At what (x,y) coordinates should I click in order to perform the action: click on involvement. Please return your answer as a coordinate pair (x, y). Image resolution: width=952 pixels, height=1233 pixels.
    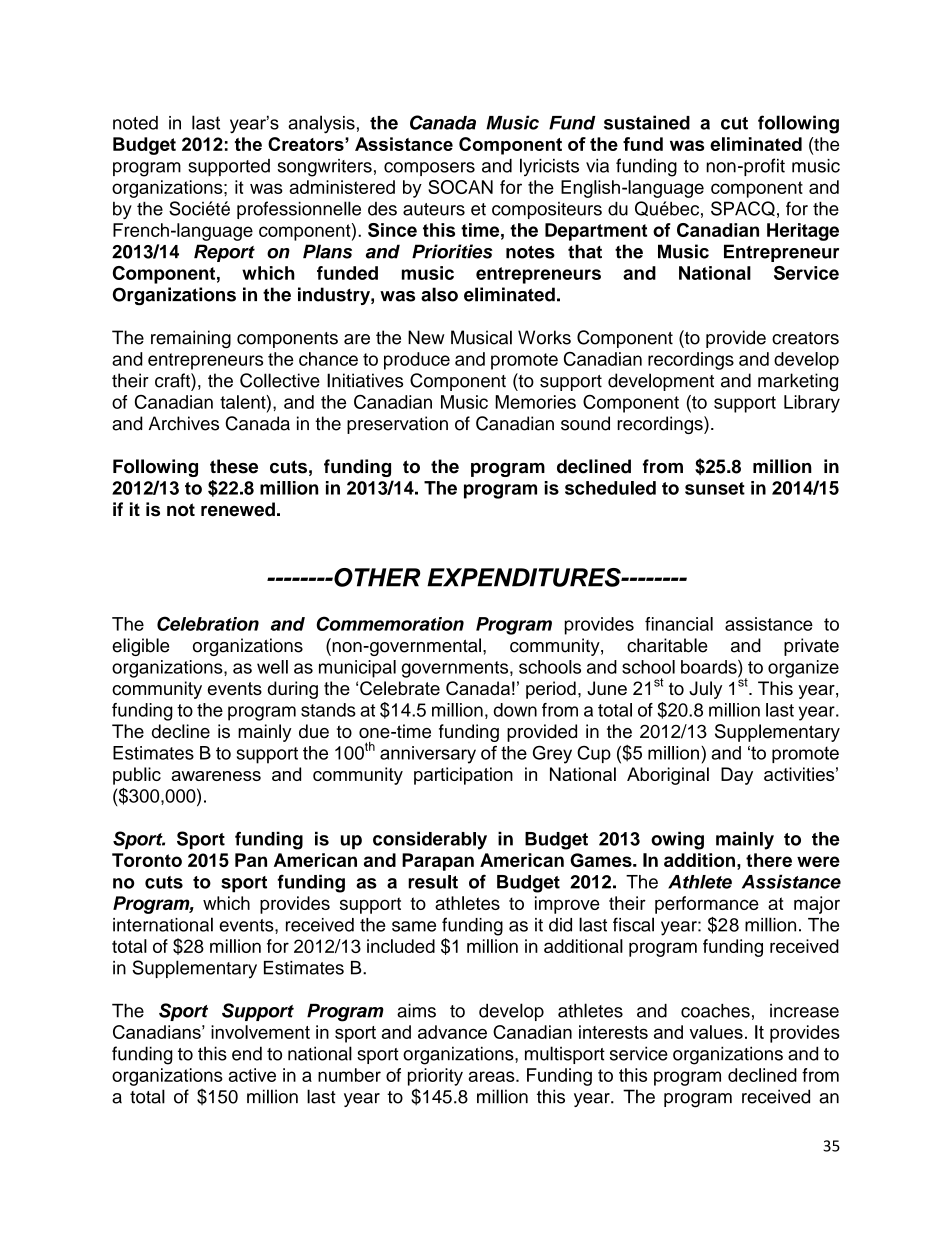
    Looking at the image, I should click on (260, 1032).
